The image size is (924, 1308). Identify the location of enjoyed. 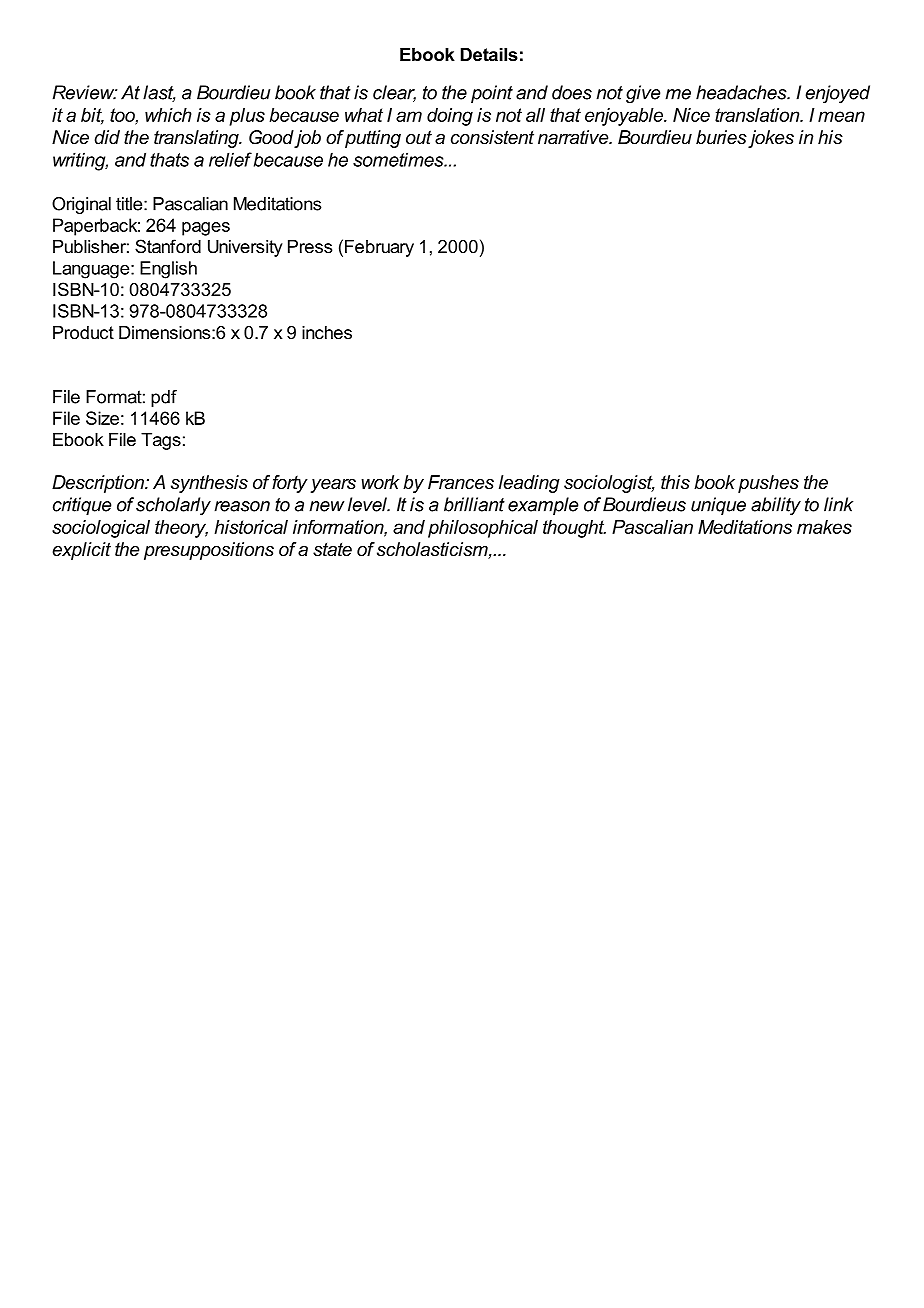
(837, 94).
